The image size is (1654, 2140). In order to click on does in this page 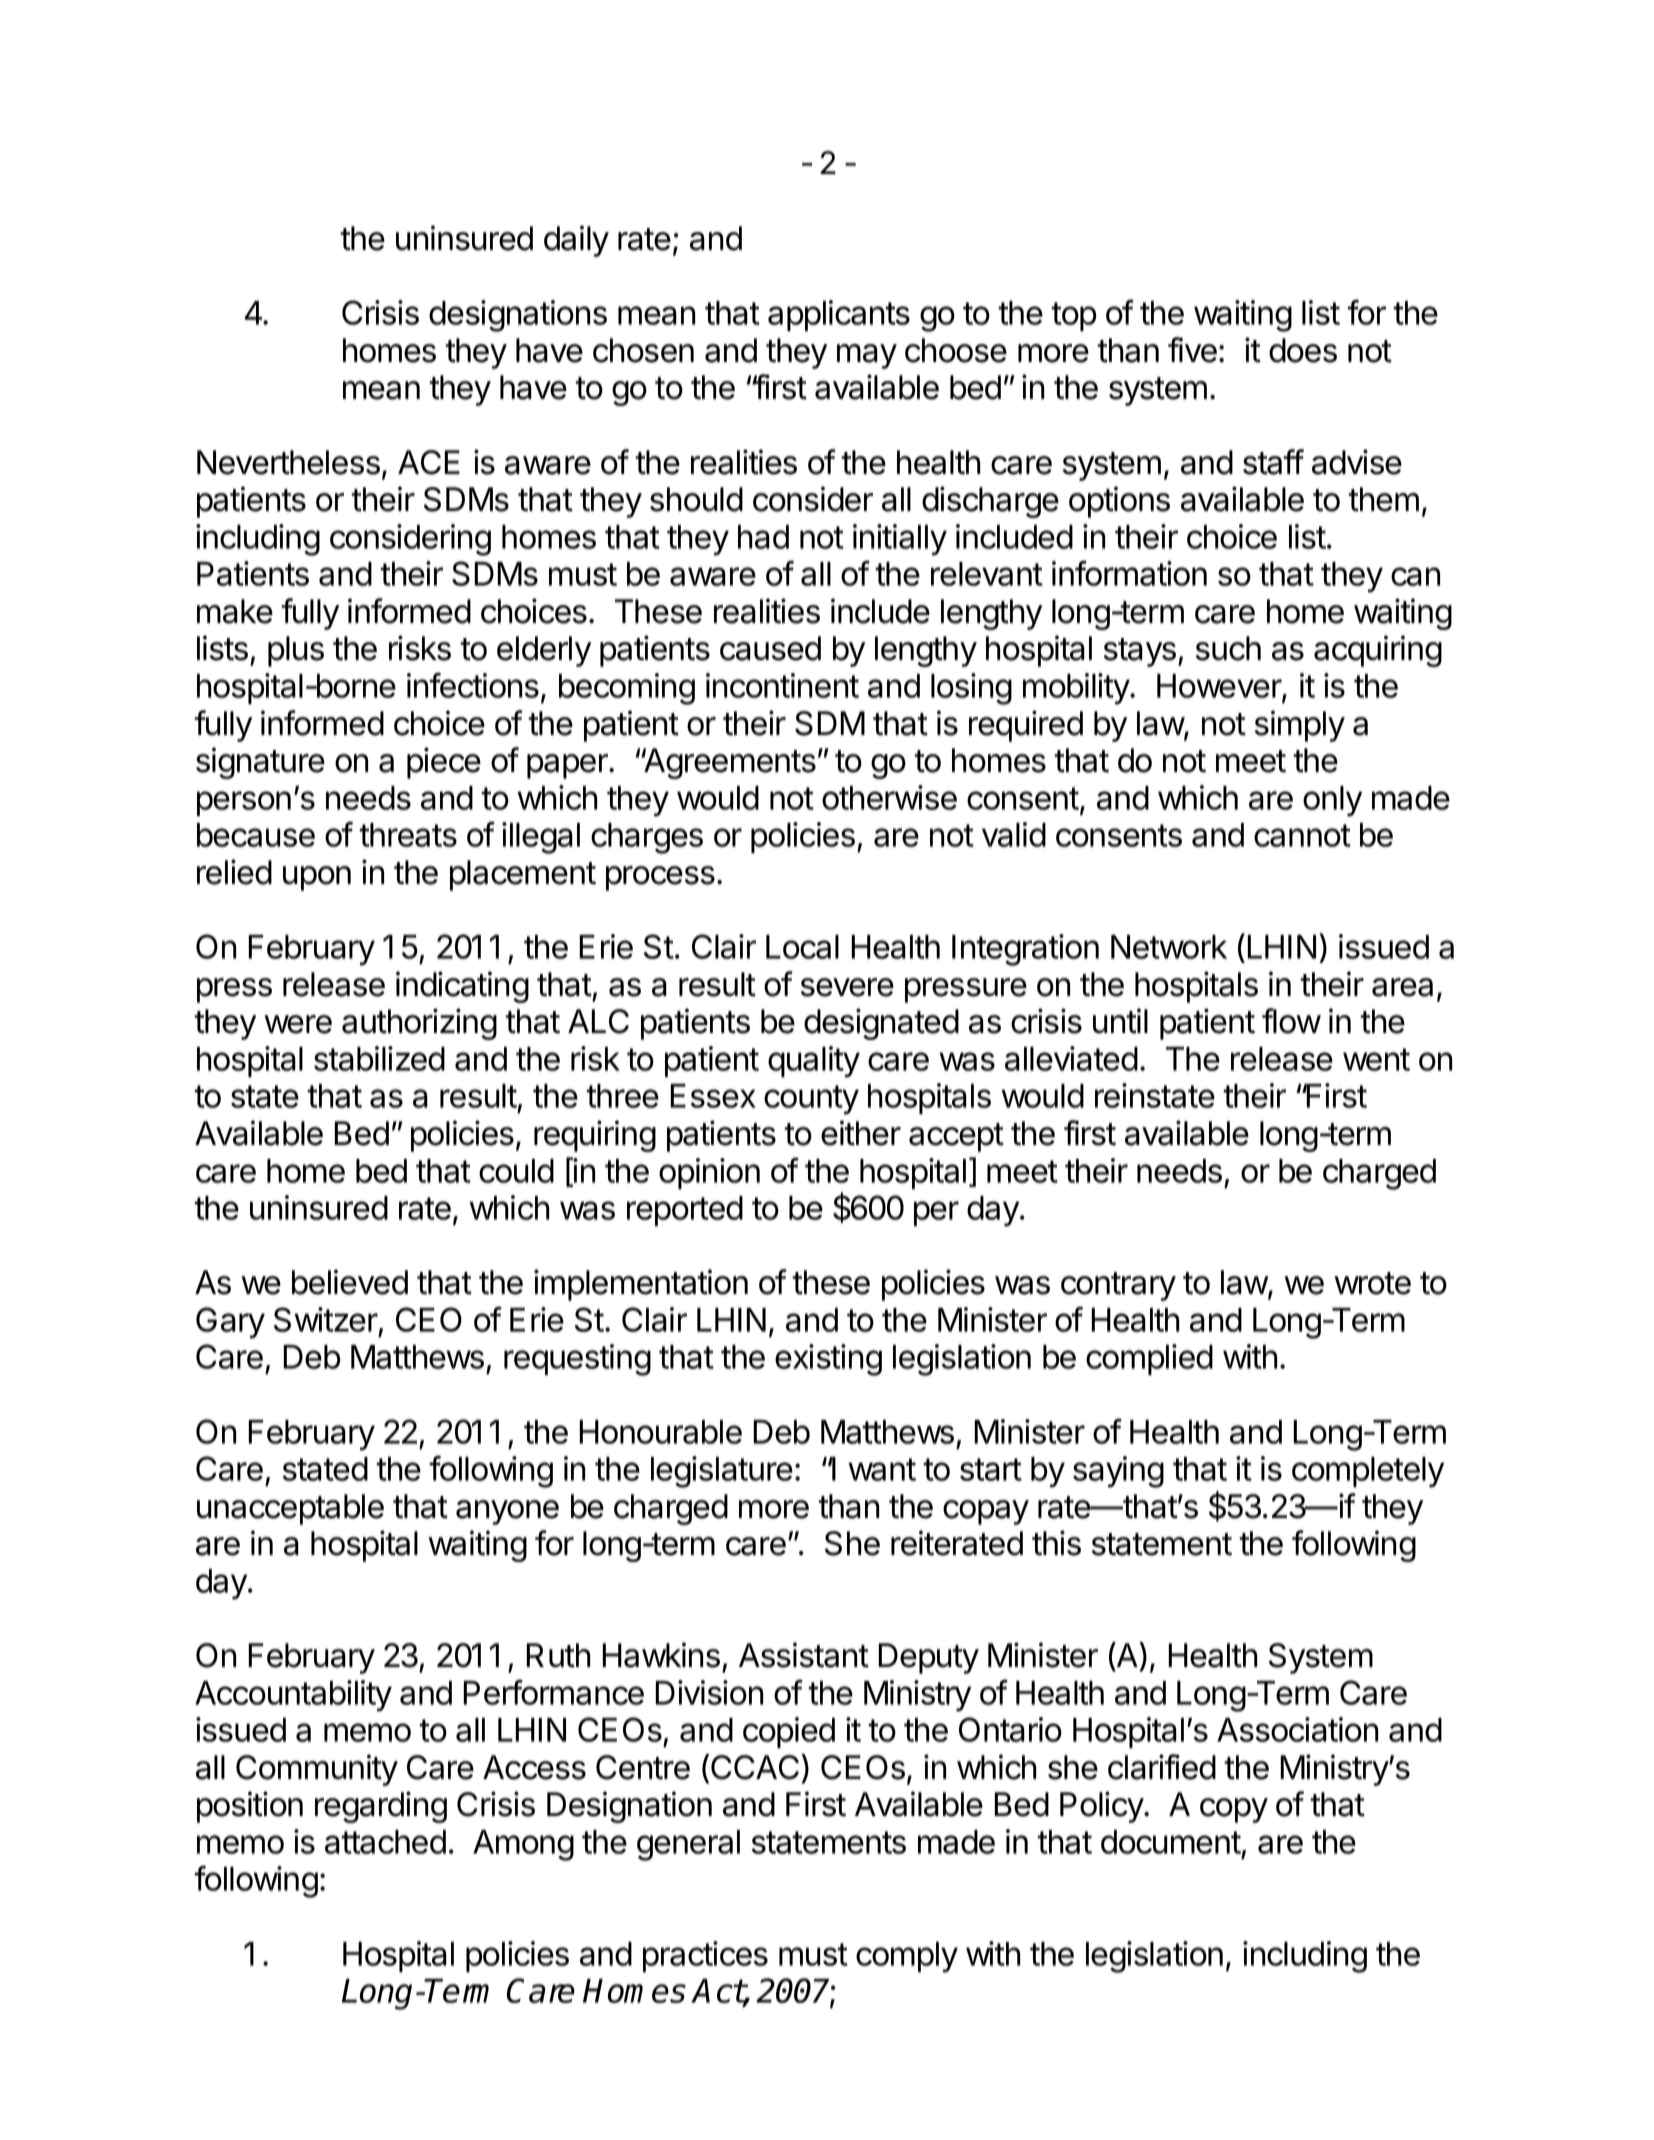, I will do `click(1303, 350)`.
